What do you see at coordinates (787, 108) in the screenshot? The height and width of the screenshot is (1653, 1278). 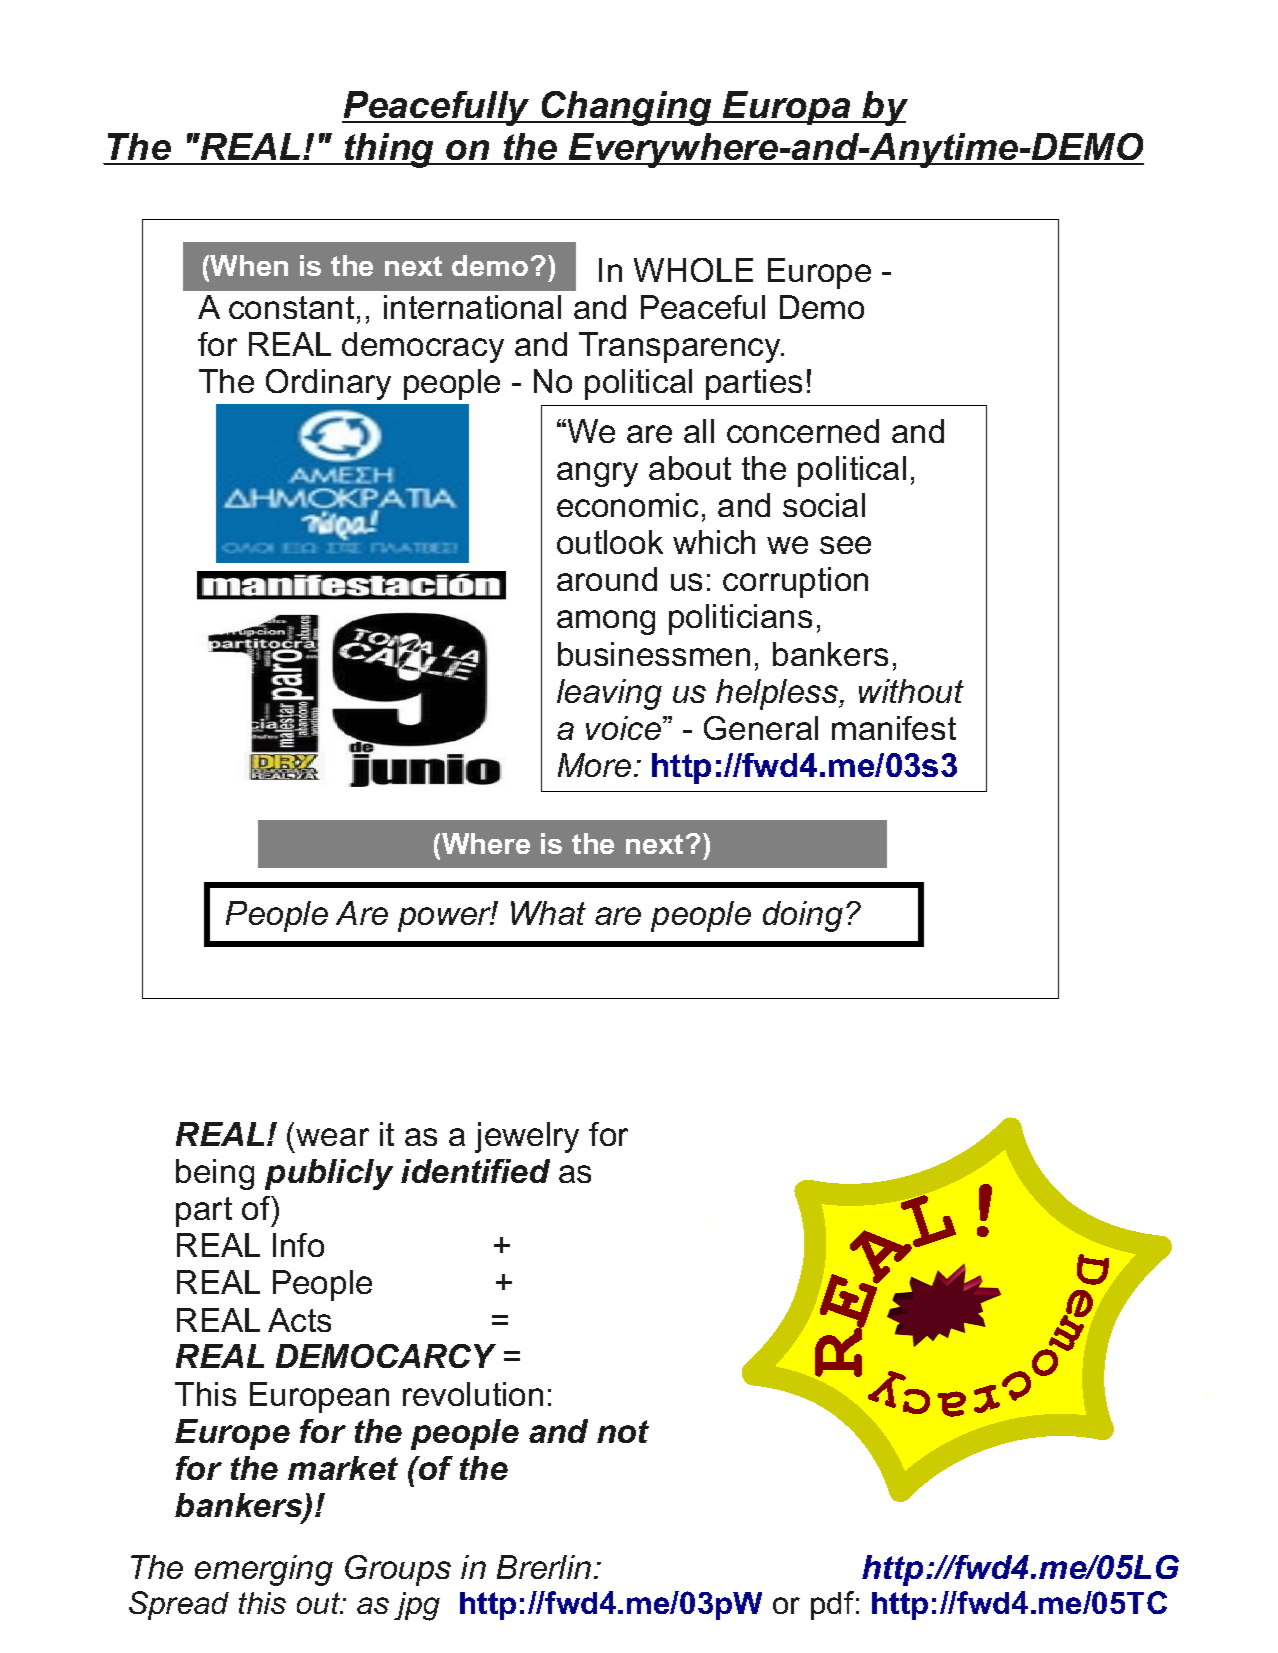 I see `Europa` at bounding box center [787, 108].
